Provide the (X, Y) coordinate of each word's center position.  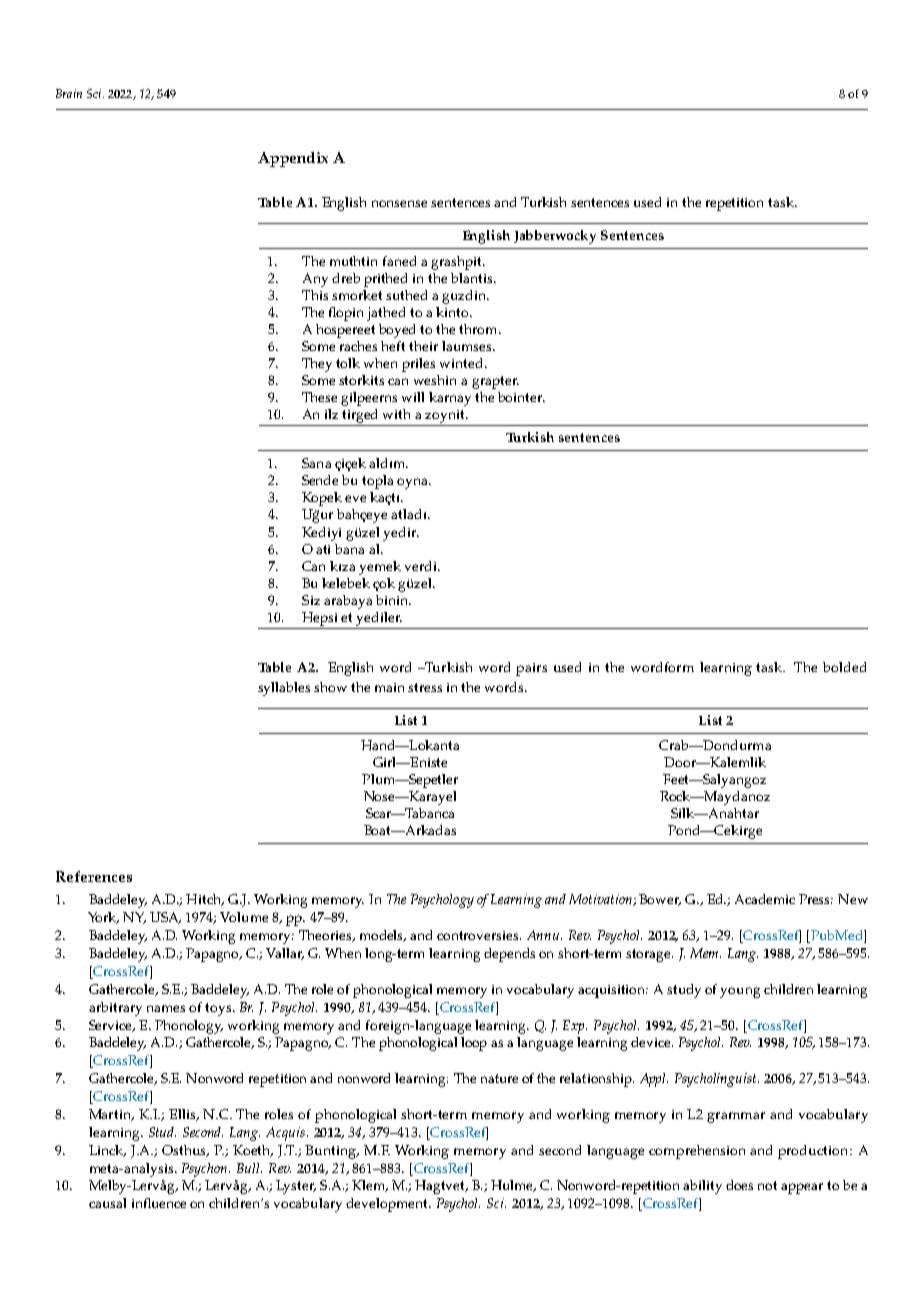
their (423, 346)
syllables (284, 689)
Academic (765, 899)
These (319, 397)
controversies (479, 935)
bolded (844, 667)
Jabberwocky (555, 237)
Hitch (205, 900)
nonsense (399, 203)
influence (159, 1203)
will (413, 397)
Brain (69, 93)
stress (425, 687)
